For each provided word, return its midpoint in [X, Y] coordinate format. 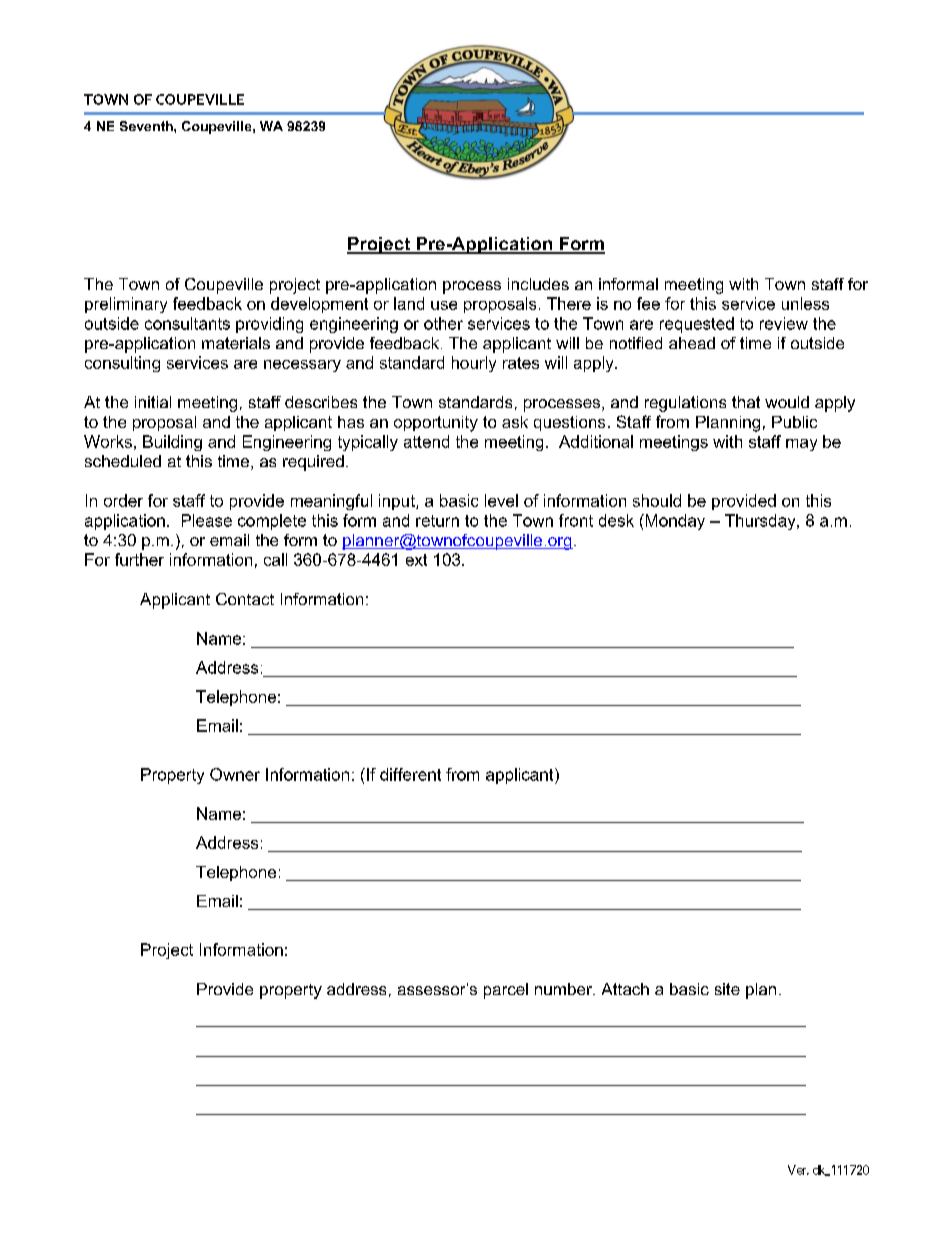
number [564, 989]
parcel [506, 991]
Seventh [147, 126]
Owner [235, 774]
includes [538, 284]
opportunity [436, 424]
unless [805, 303]
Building [172, 443]
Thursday [761, 522]
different [410, 774]
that [746, 402]
